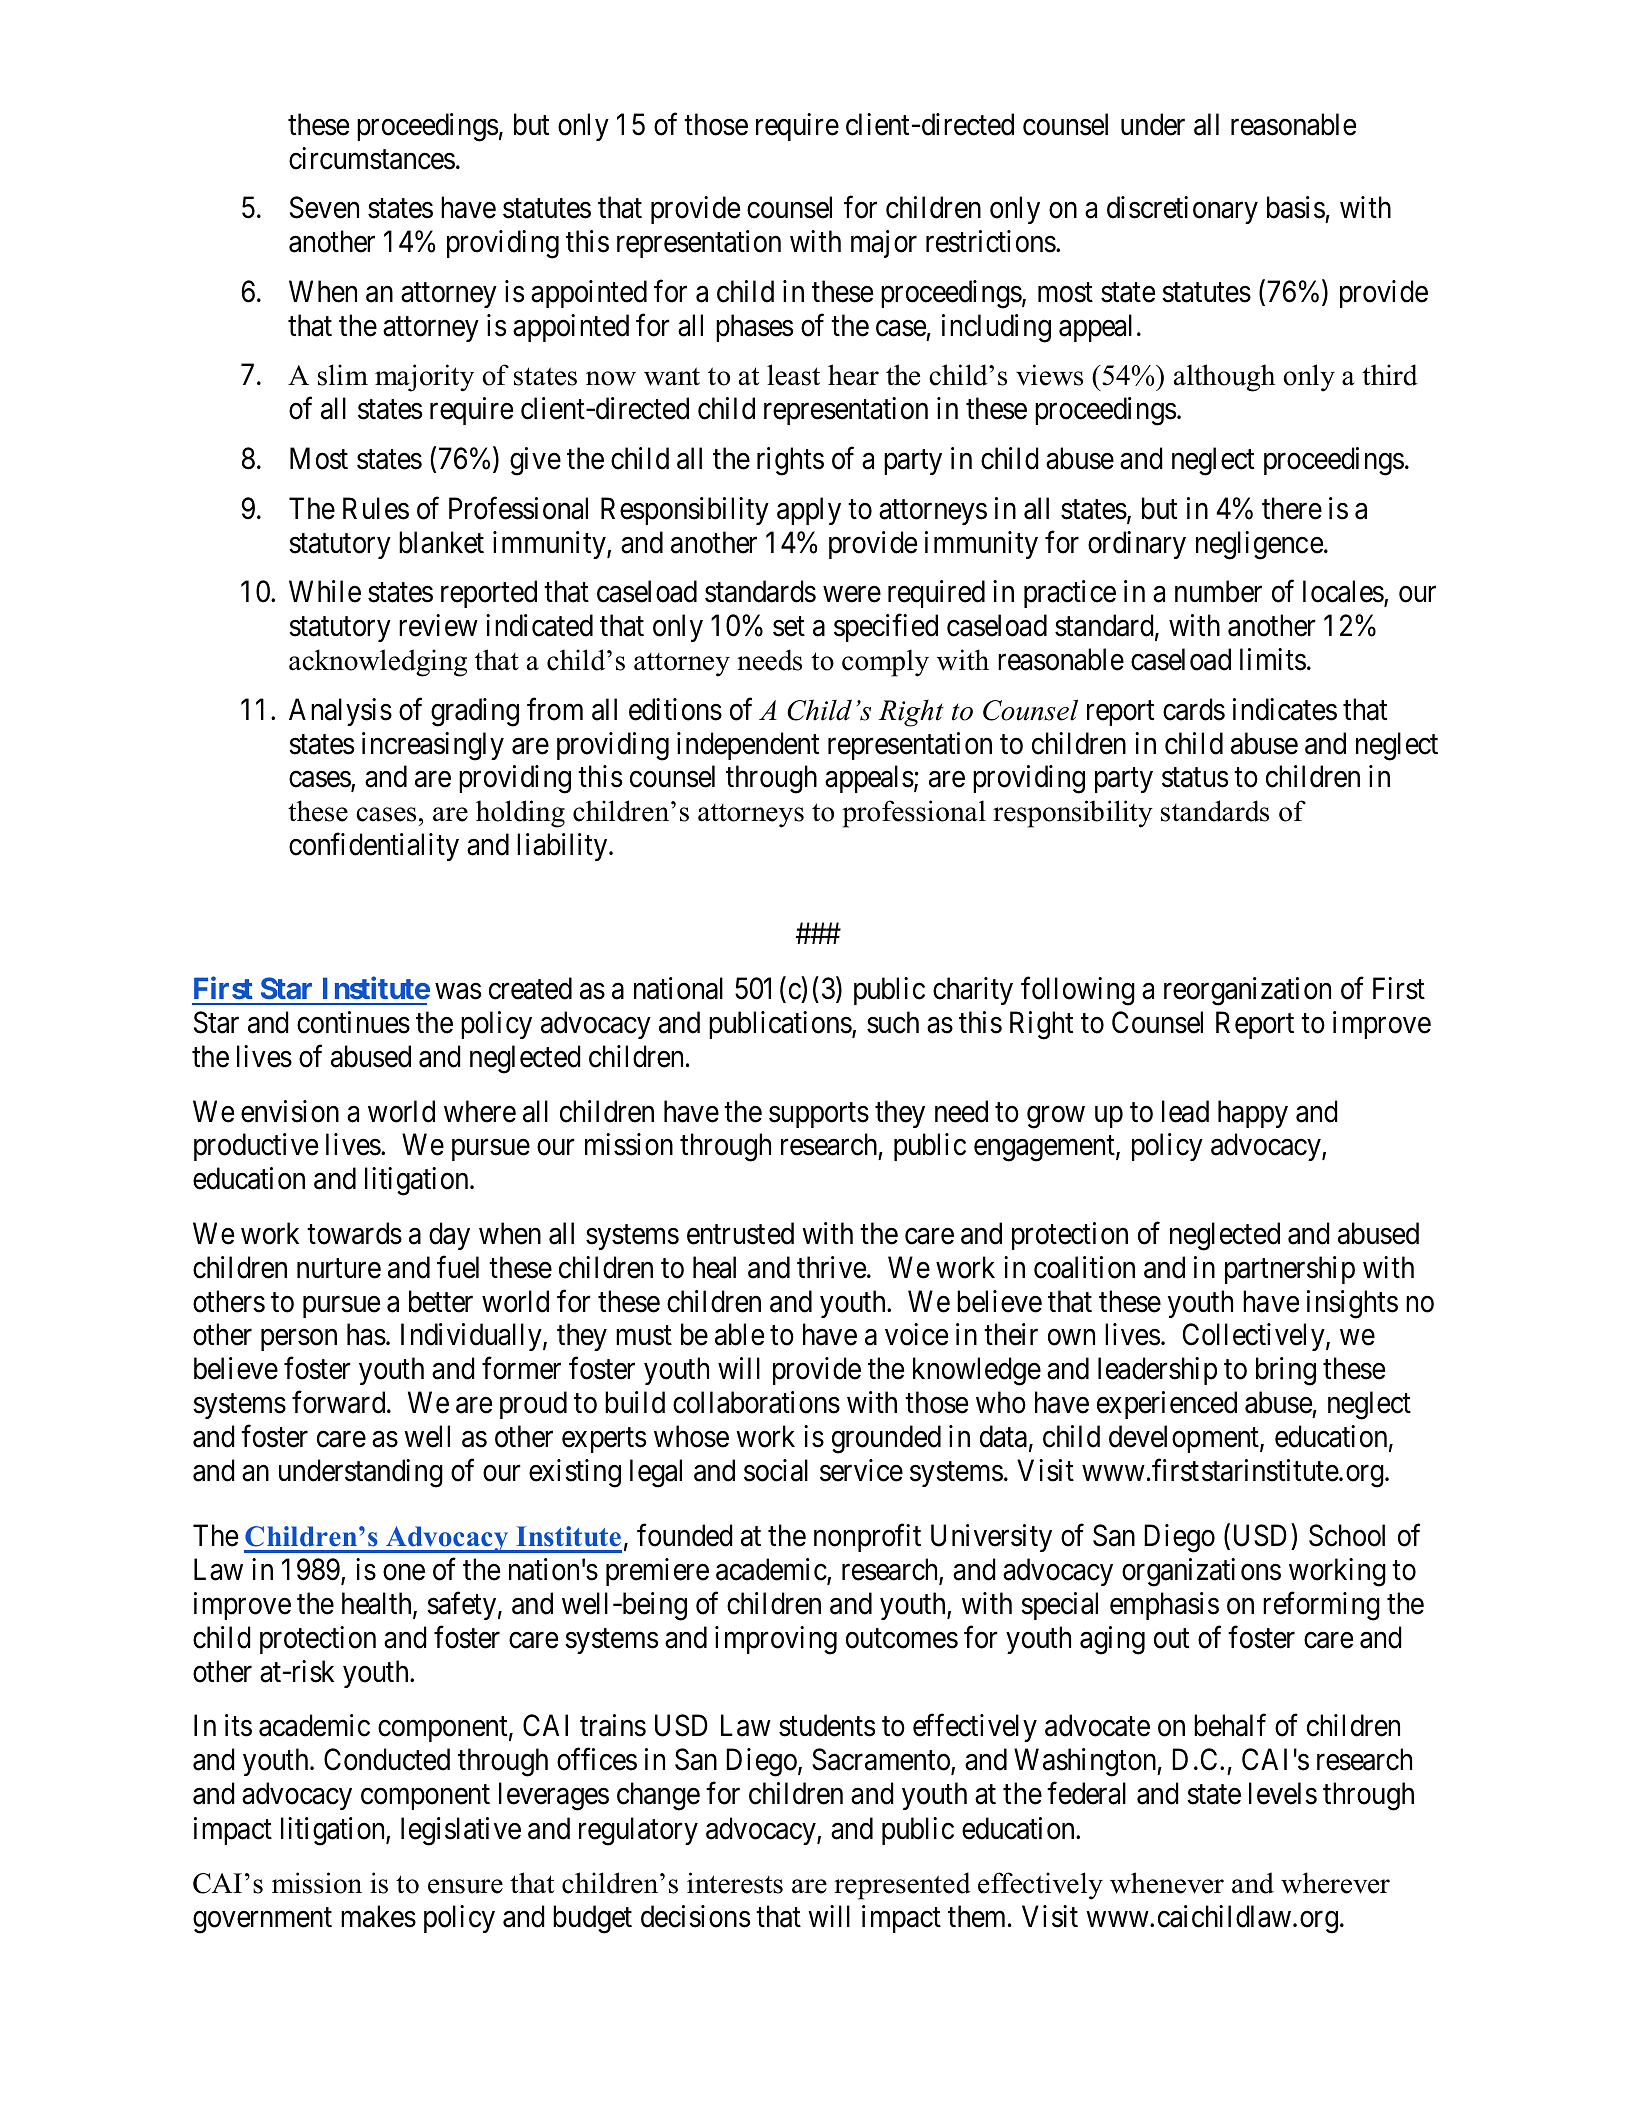  What do you see at coordinates (378, 1916) in the page?
I see `makes` at bounding box center [378, 1916].
